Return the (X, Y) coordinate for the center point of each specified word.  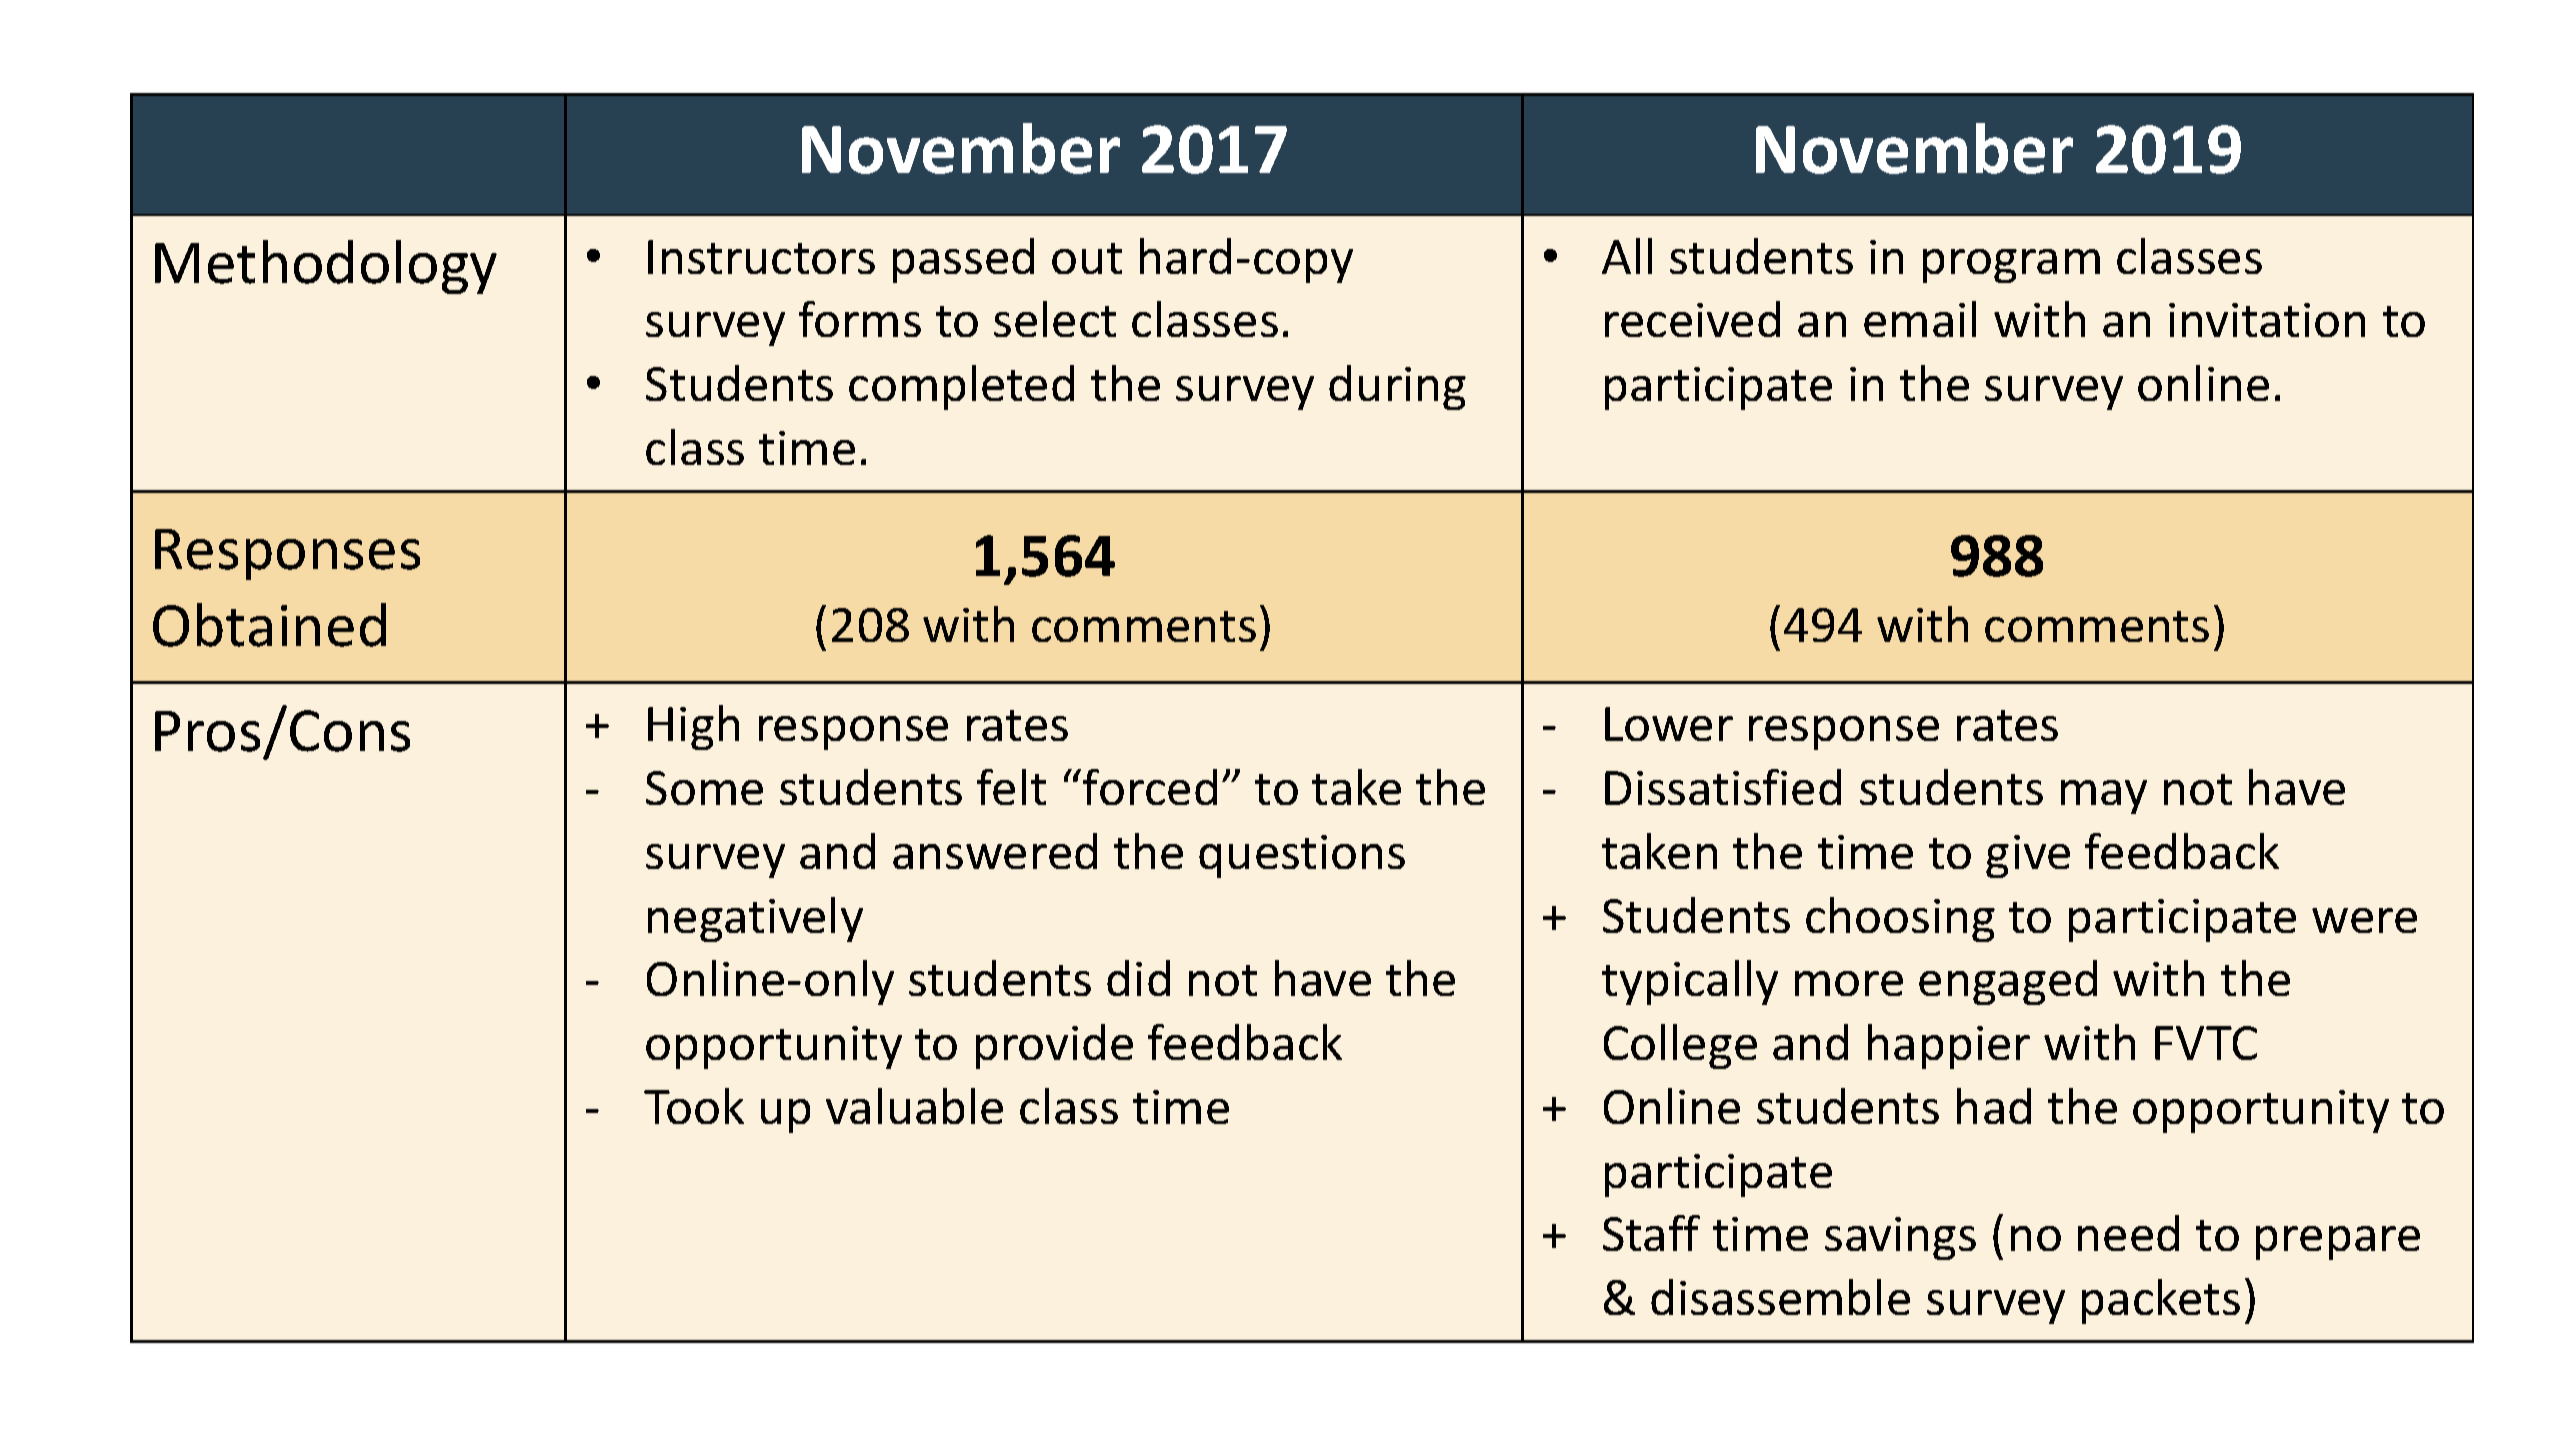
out (1087, 258)
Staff (1651, 1233)
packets (2161, 1301)
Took (694, 1106)
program (2011, 266)
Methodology (326, 267)
